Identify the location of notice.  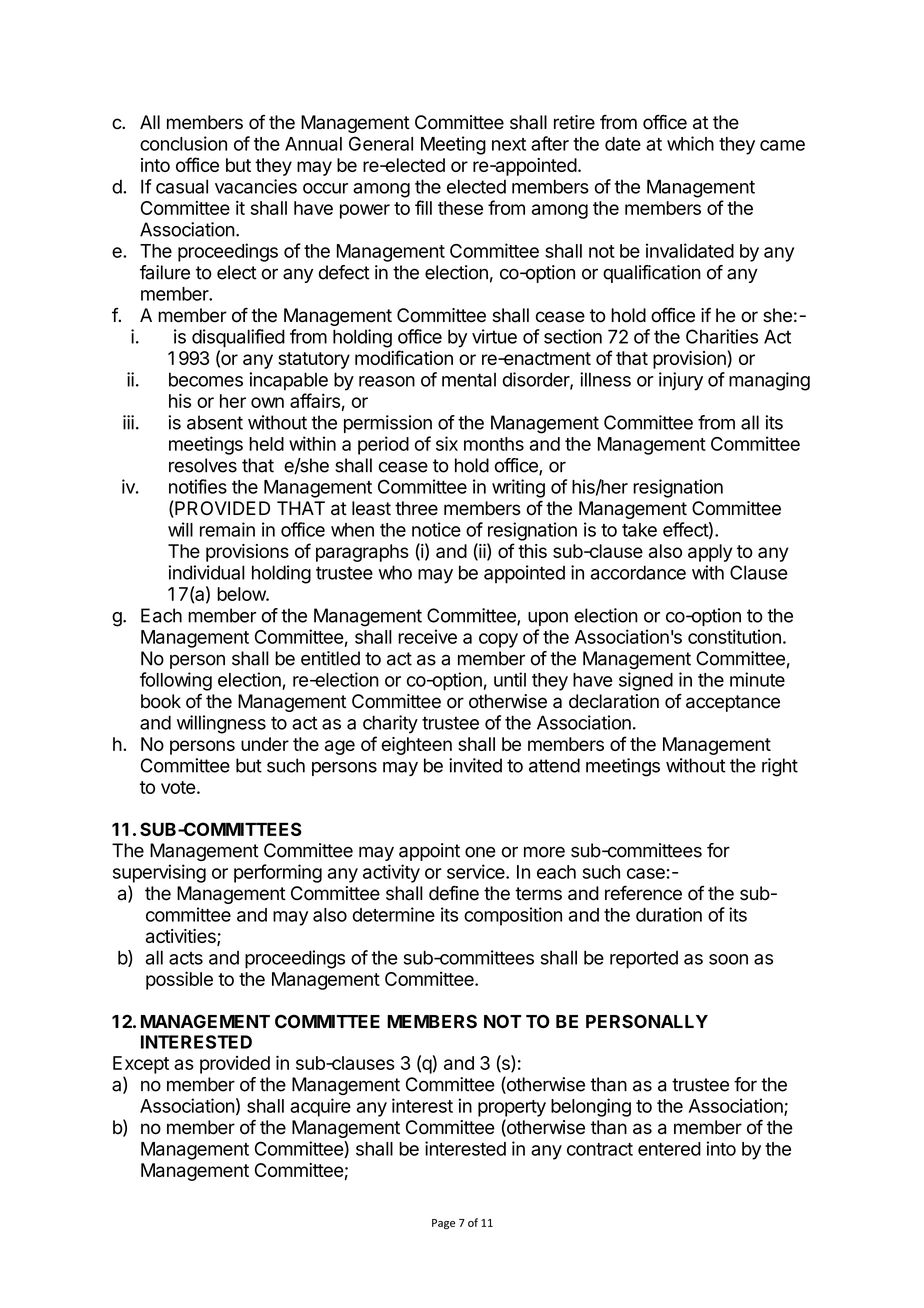
(436, 529).
